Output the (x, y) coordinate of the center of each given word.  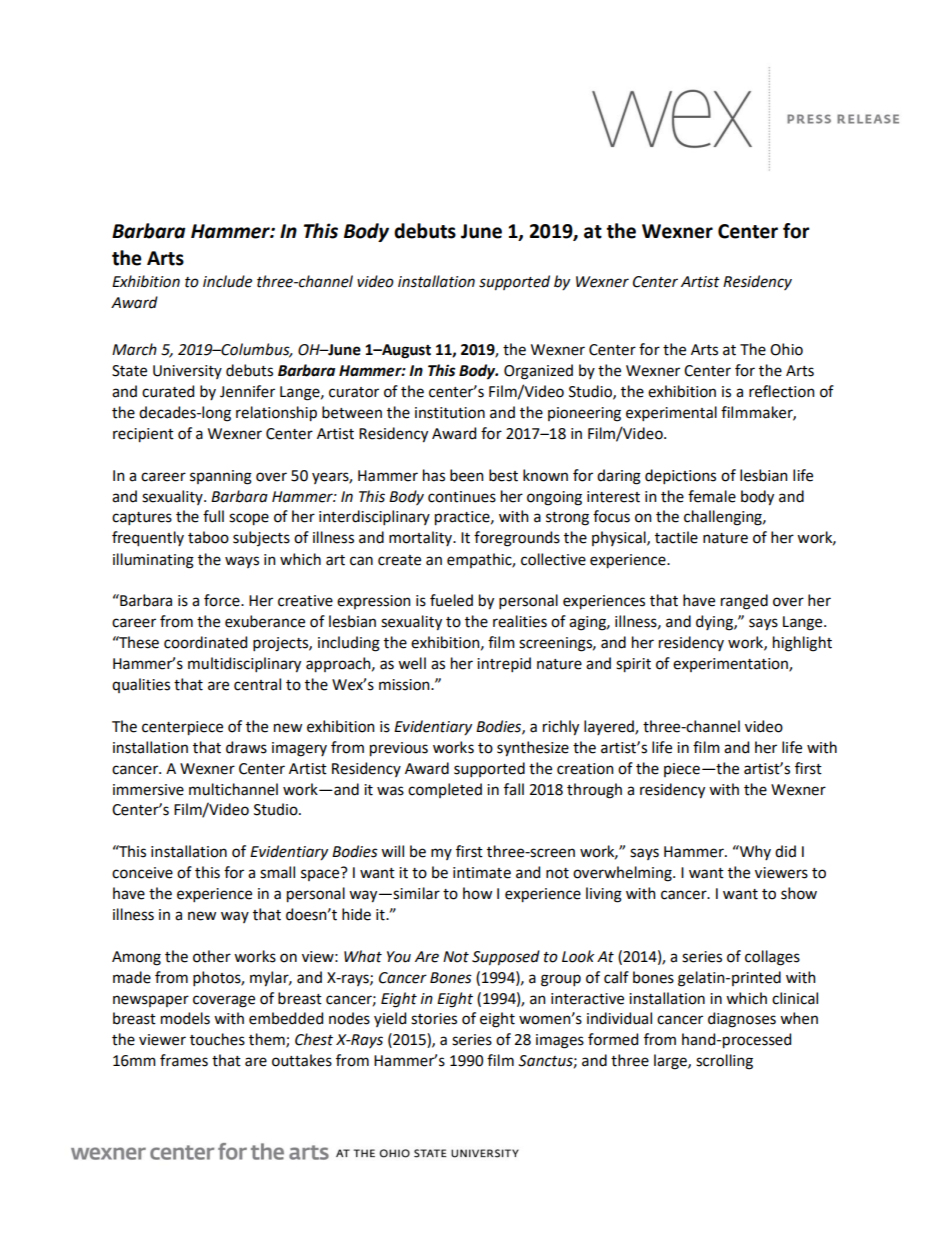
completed (445, 790)
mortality (422, 538)
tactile (676, 537)
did (785, 851)
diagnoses (742, 1020)
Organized (538, 372)
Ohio (786, 349)
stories (434, 1019)
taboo (208, 537)
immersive (148, 790)
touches (217, 1039)
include (227, 281)
